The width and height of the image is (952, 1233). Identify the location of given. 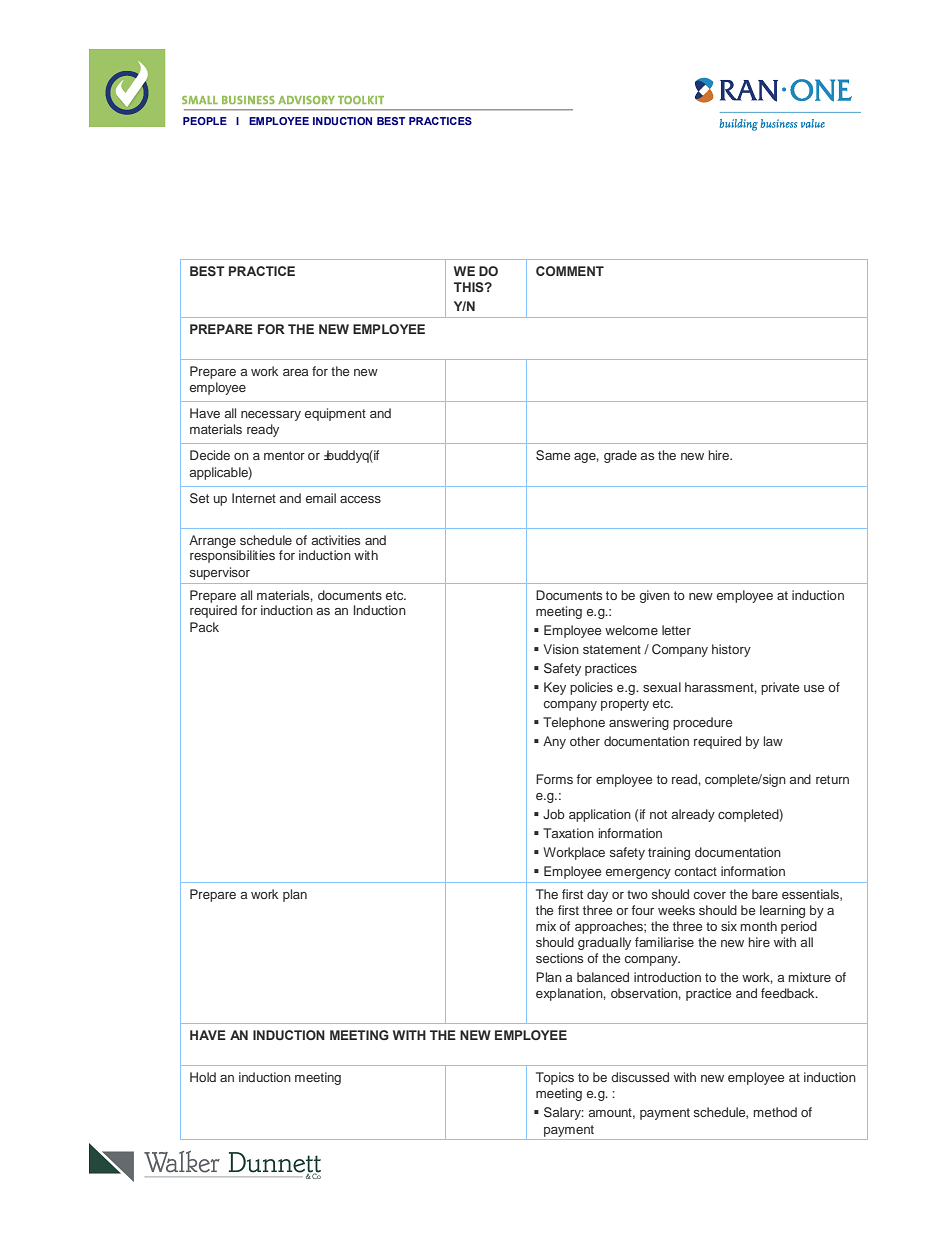
(655, 596).
